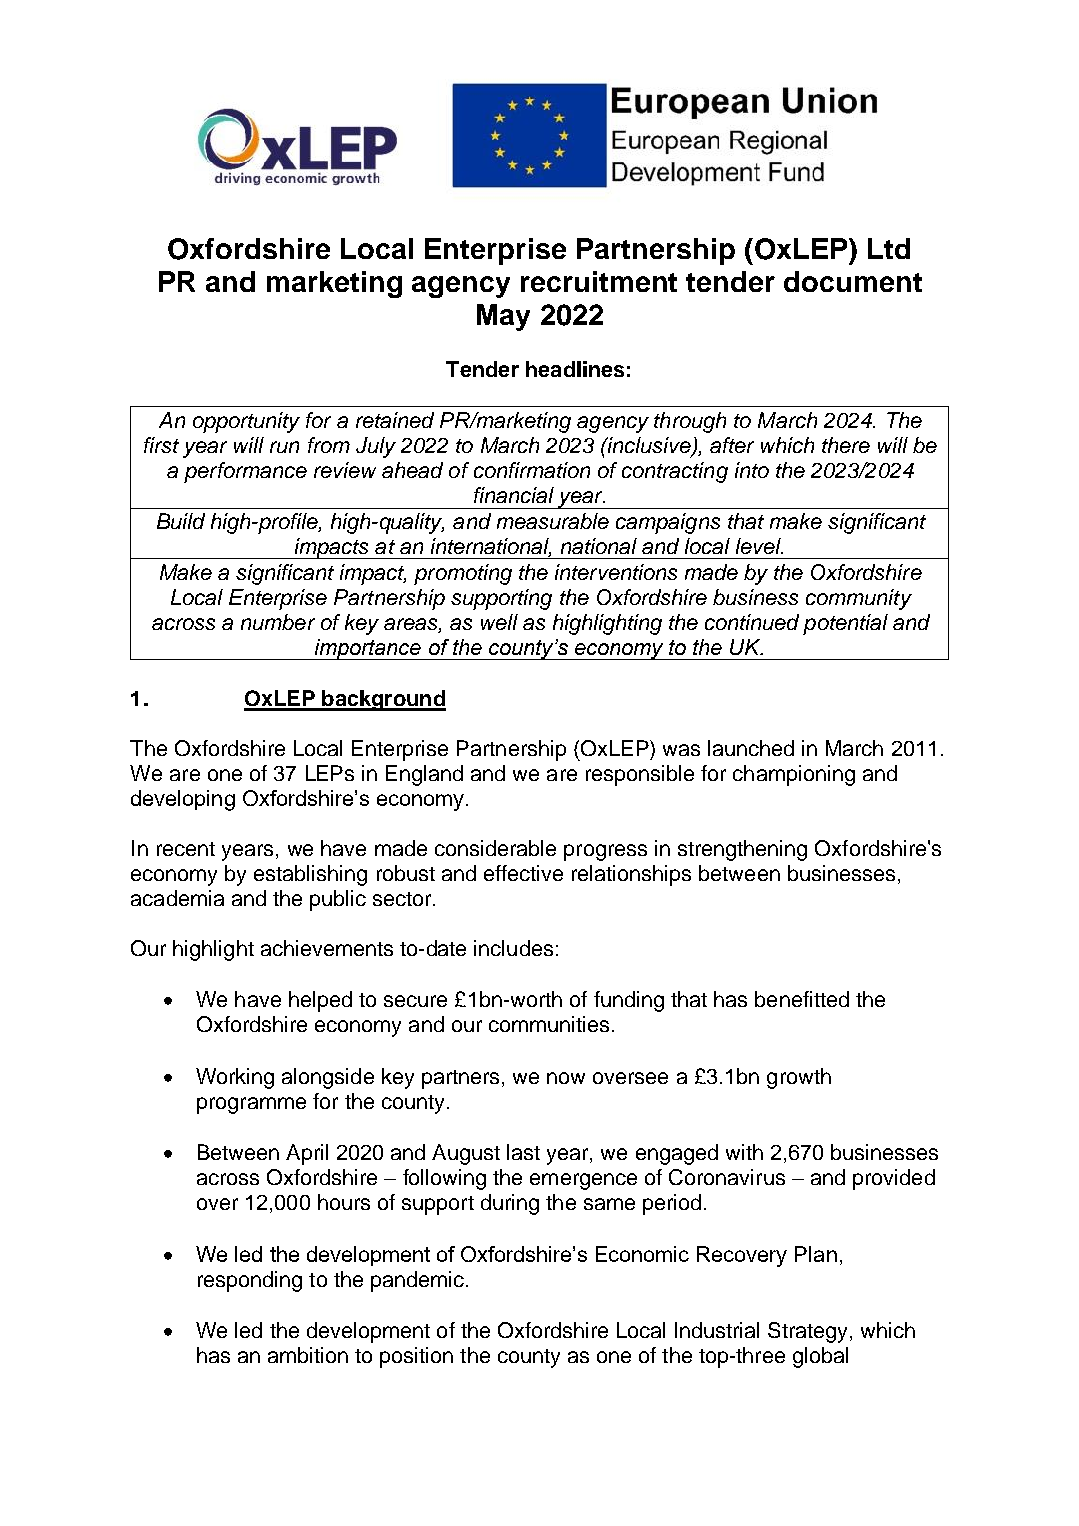 This screenshot has width=1079, height=1526. I want to click on position, so click(416, 1357).
